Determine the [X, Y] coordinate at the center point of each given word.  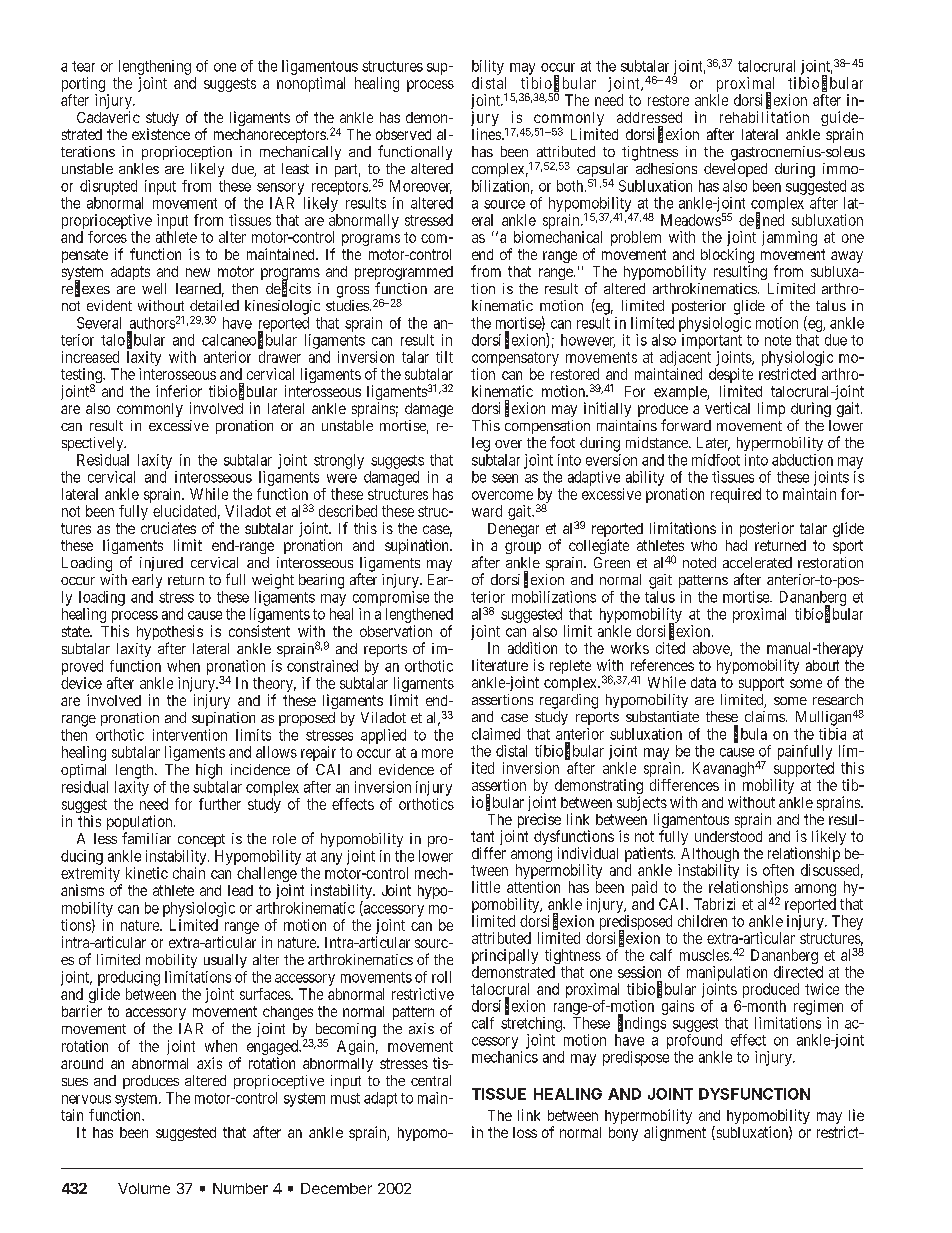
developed [735, 170]
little [486, 887]
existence [161, 134]
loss [525, 1132]
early [147, 581]
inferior [179, 391]
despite [731, 377]
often [778, 870]
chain [189, 873]
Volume [144, 1188]
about [822, 665]
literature [500, 665]
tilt [444, 357]
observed [403, 134]
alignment [675, 1133]
